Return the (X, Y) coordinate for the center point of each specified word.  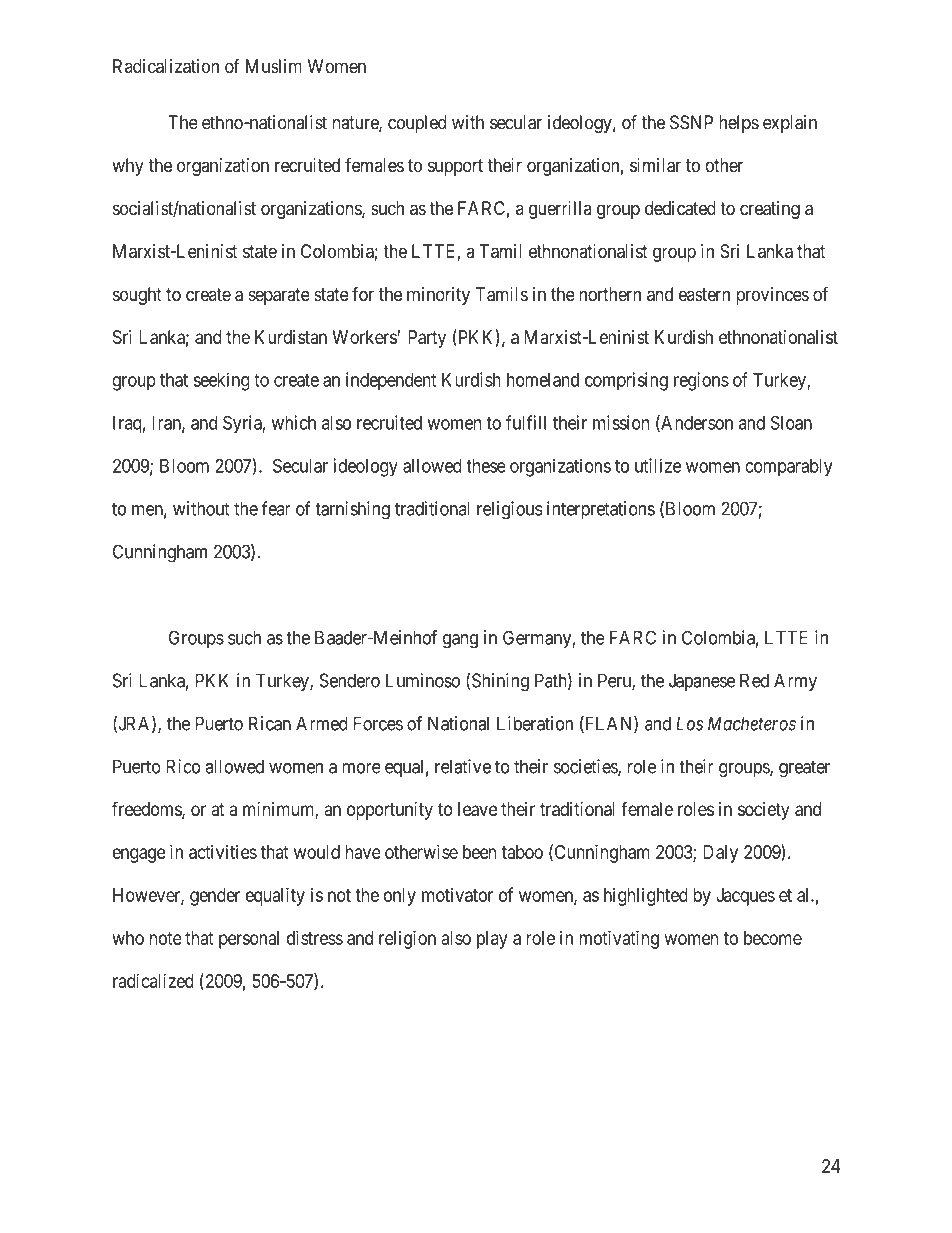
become (773, 938)
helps (739, 124)
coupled (417, 124)
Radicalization (166, 66)
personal (249, 940)
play (492, 940)
